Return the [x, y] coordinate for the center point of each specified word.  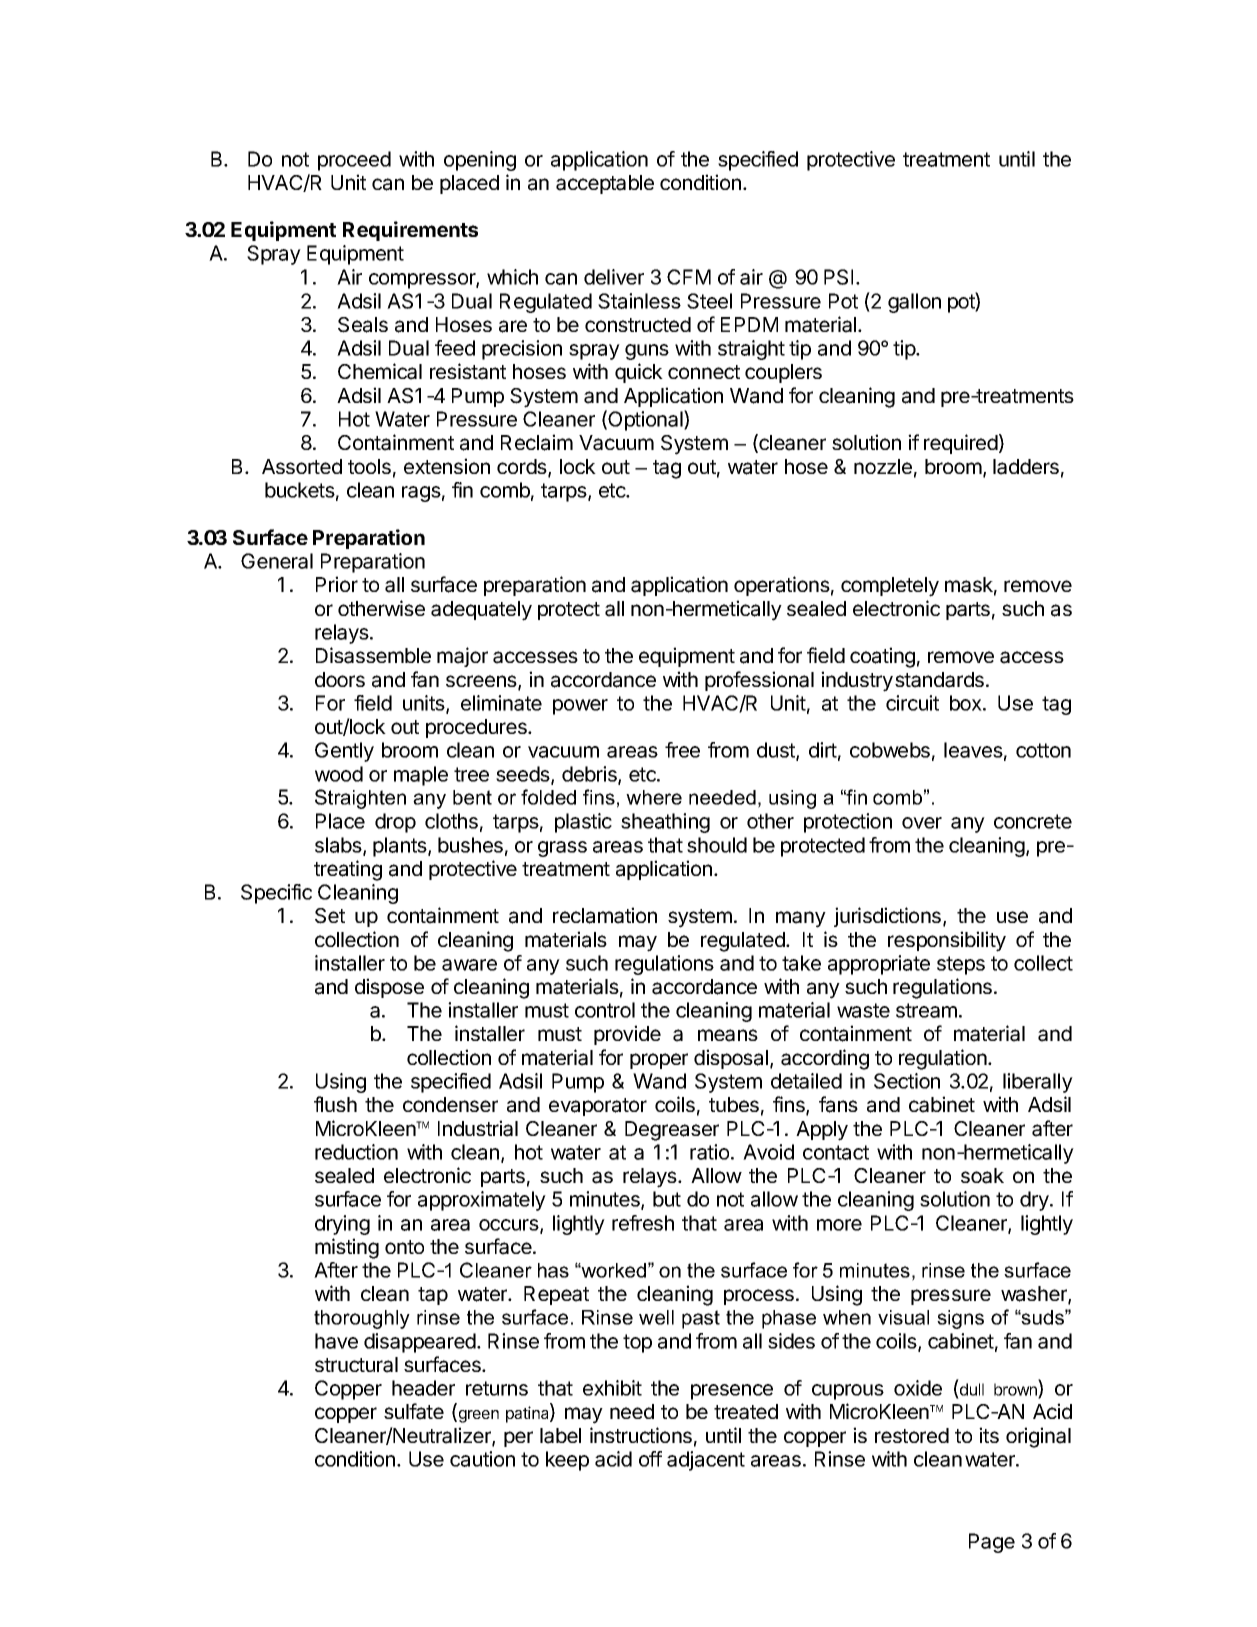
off [650, 1459]
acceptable [605, 184]
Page [992, 1543]
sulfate [414, 1411]
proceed [354, 161]
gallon [914, 303]
